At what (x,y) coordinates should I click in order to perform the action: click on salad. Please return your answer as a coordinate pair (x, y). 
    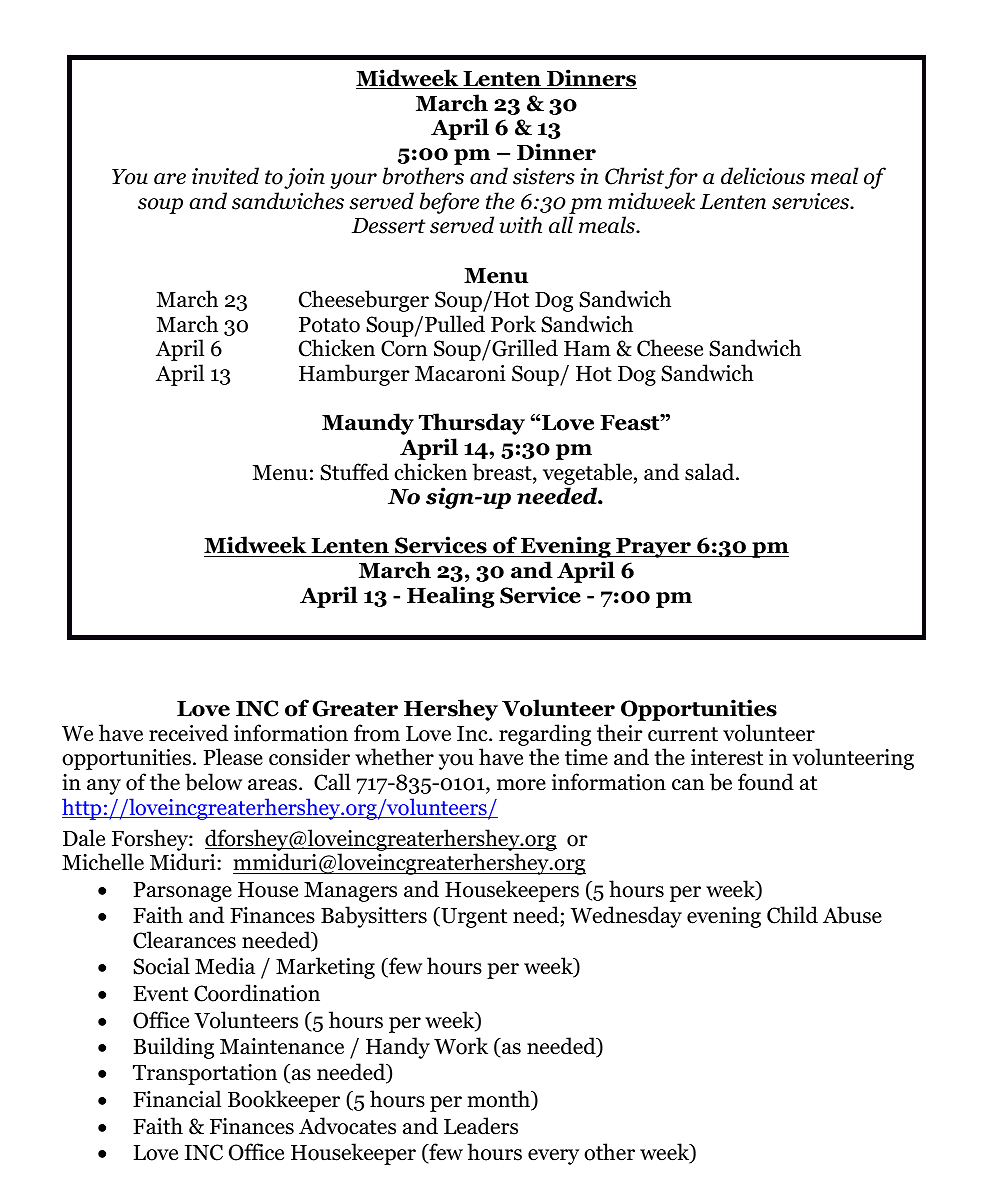
    Looking at the image, I should click on (711, 472).
